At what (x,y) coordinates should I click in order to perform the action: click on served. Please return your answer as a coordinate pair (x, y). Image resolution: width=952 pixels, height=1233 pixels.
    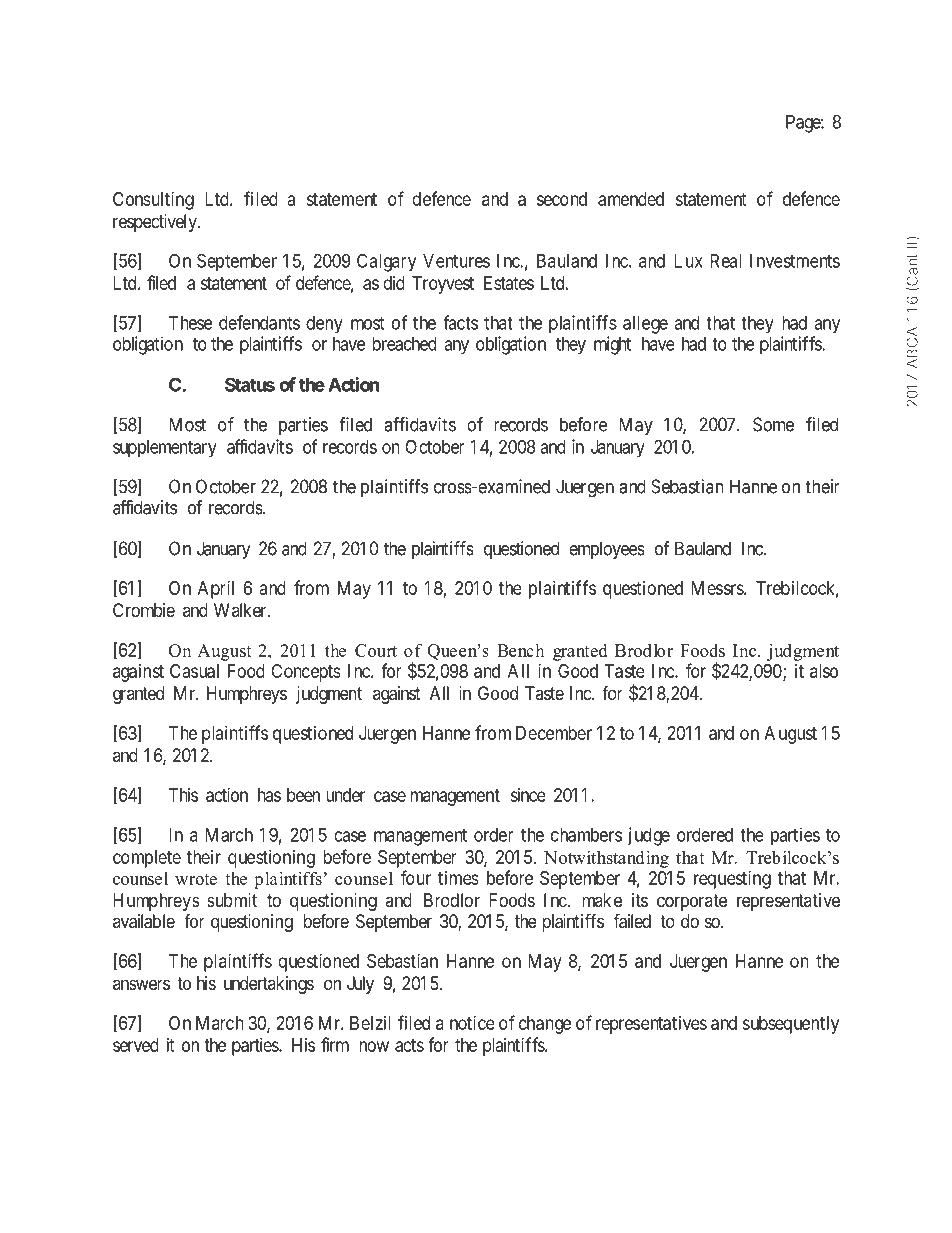
    Looking at the image, I should click on (136, 1045).
